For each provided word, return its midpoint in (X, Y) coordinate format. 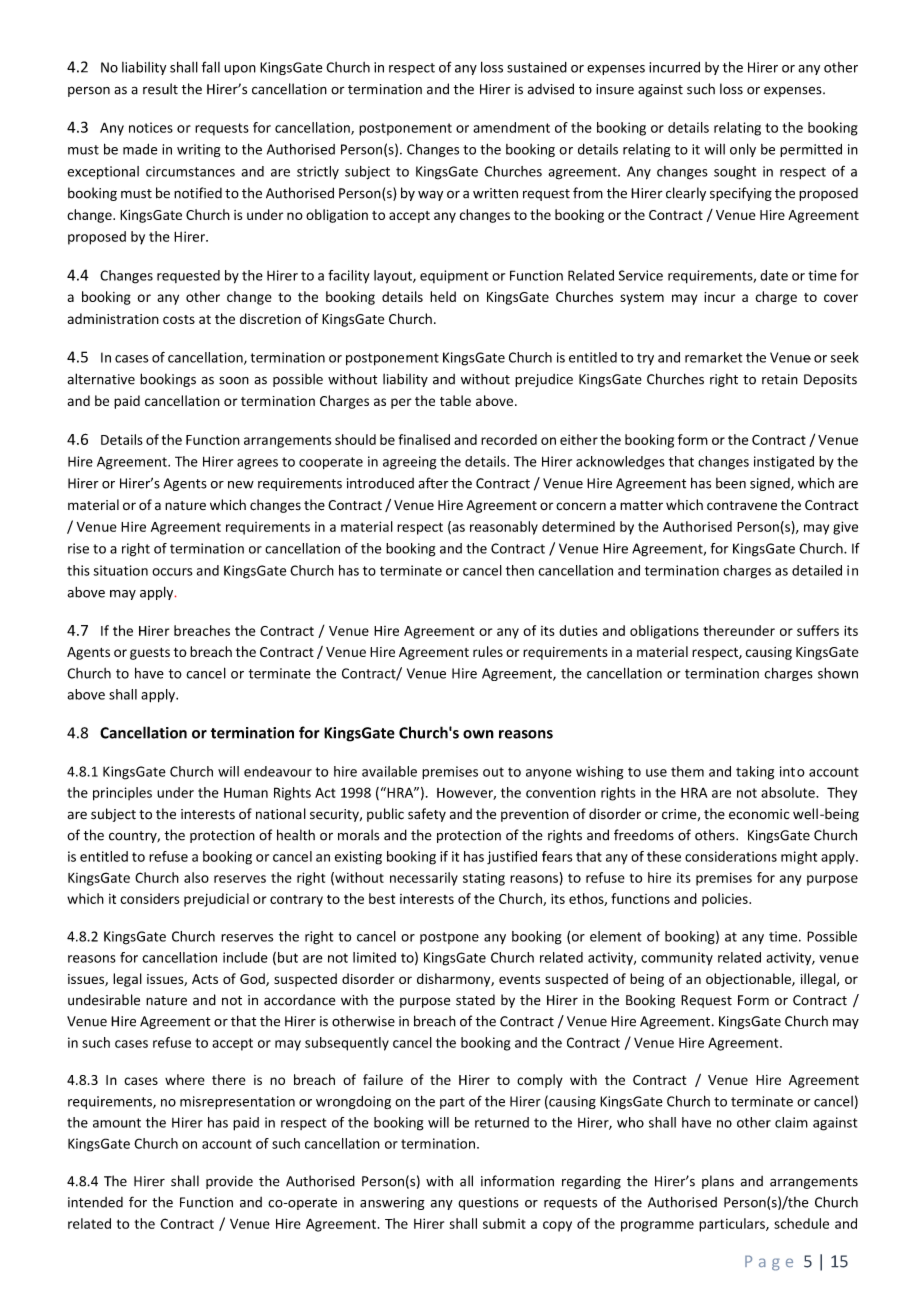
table (455, 400)
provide (229, 1182)
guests (150, 654)
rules (488, 651)
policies (726, 900)
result (160, 89)
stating (484, 879)
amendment (511, 127)
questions (488, 1203)
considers (149, 898)
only (743, 150)
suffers (818, 630)
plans (718, 1182)
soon (234, 380)
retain (780, 379)
